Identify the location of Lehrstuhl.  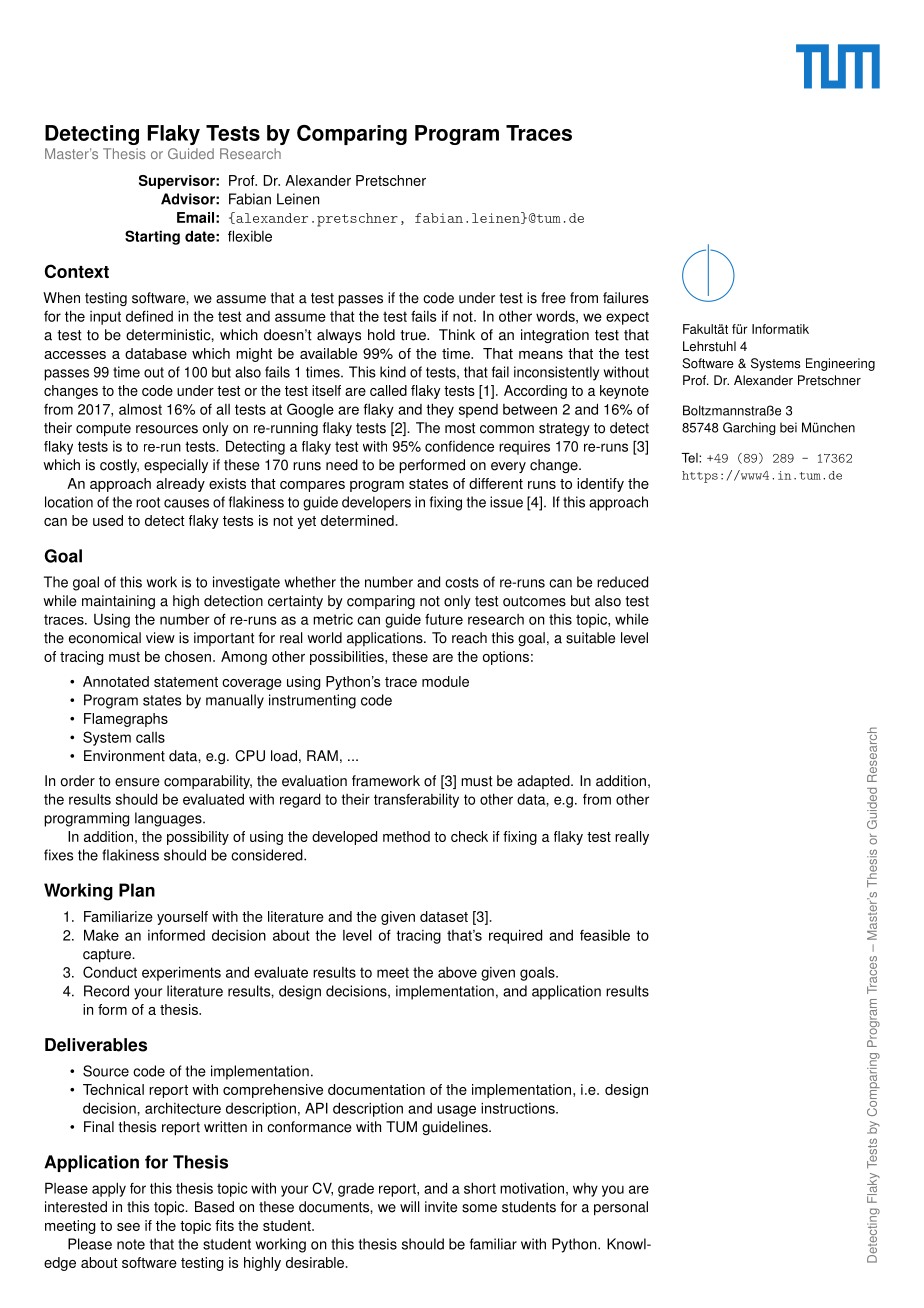
(709, 346).
